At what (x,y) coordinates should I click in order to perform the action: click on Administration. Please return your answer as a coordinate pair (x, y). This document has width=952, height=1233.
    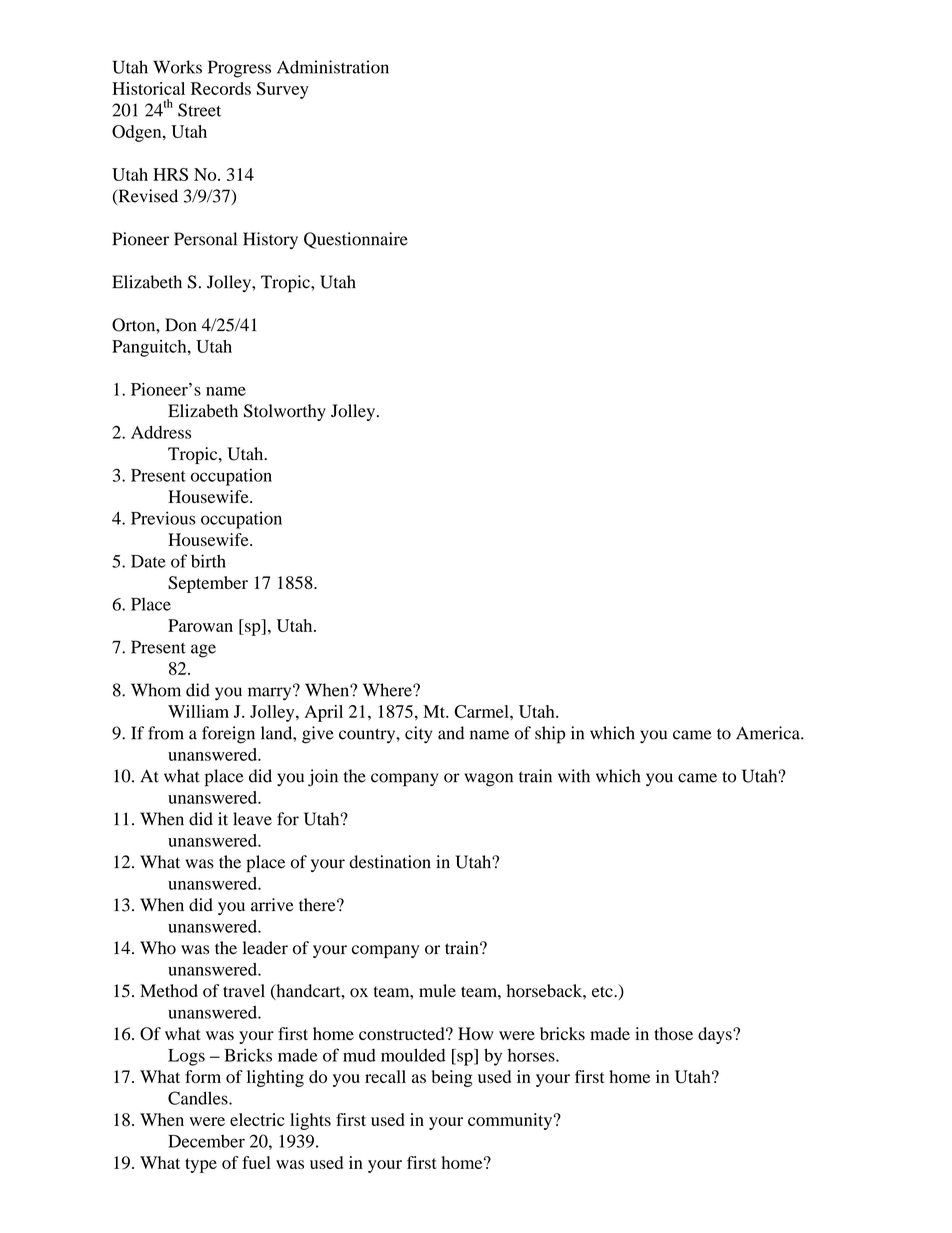
    Looking at the image, I should click on (333, 67).
